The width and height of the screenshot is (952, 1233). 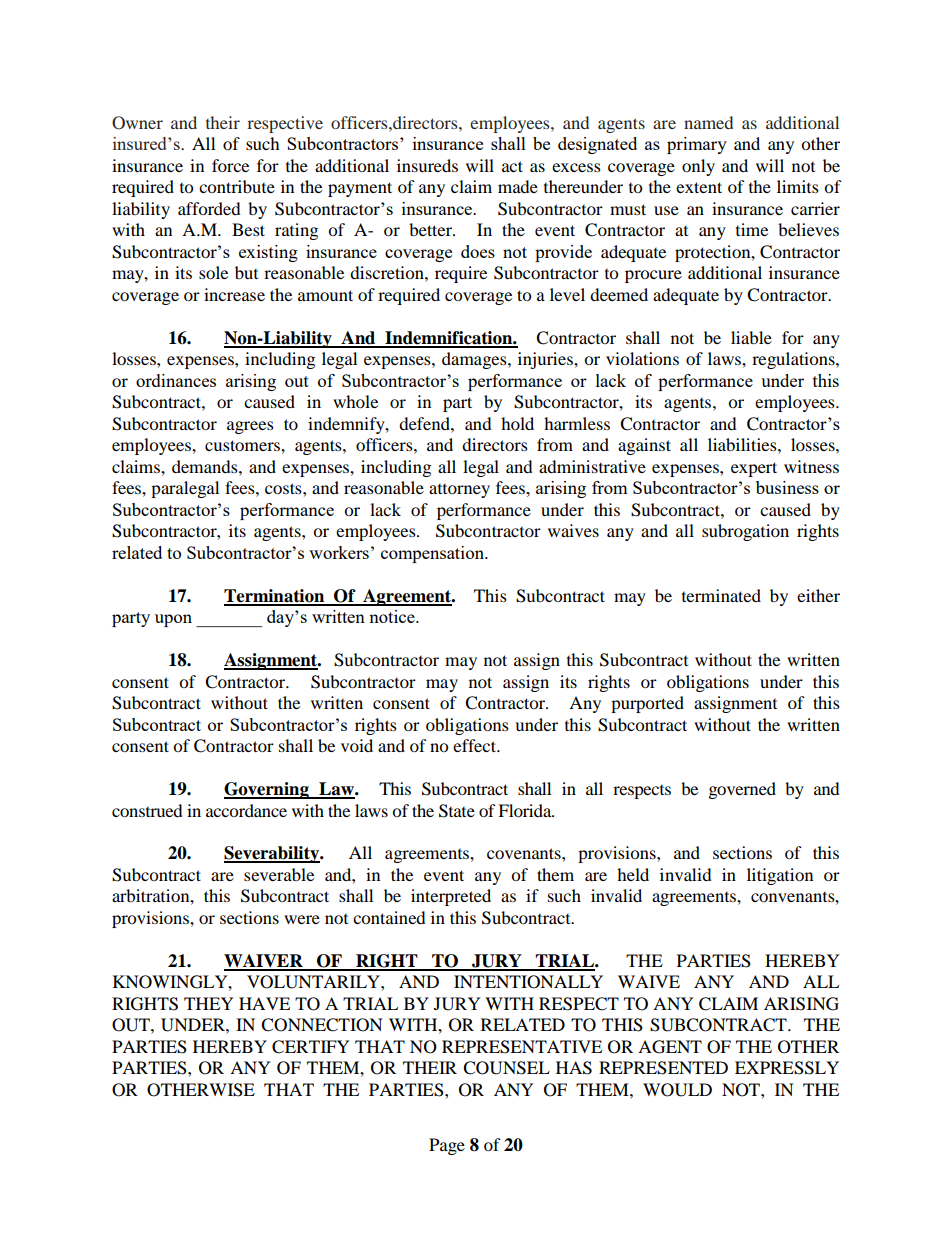 I want to click on governed, so click(x=742, y=790).
